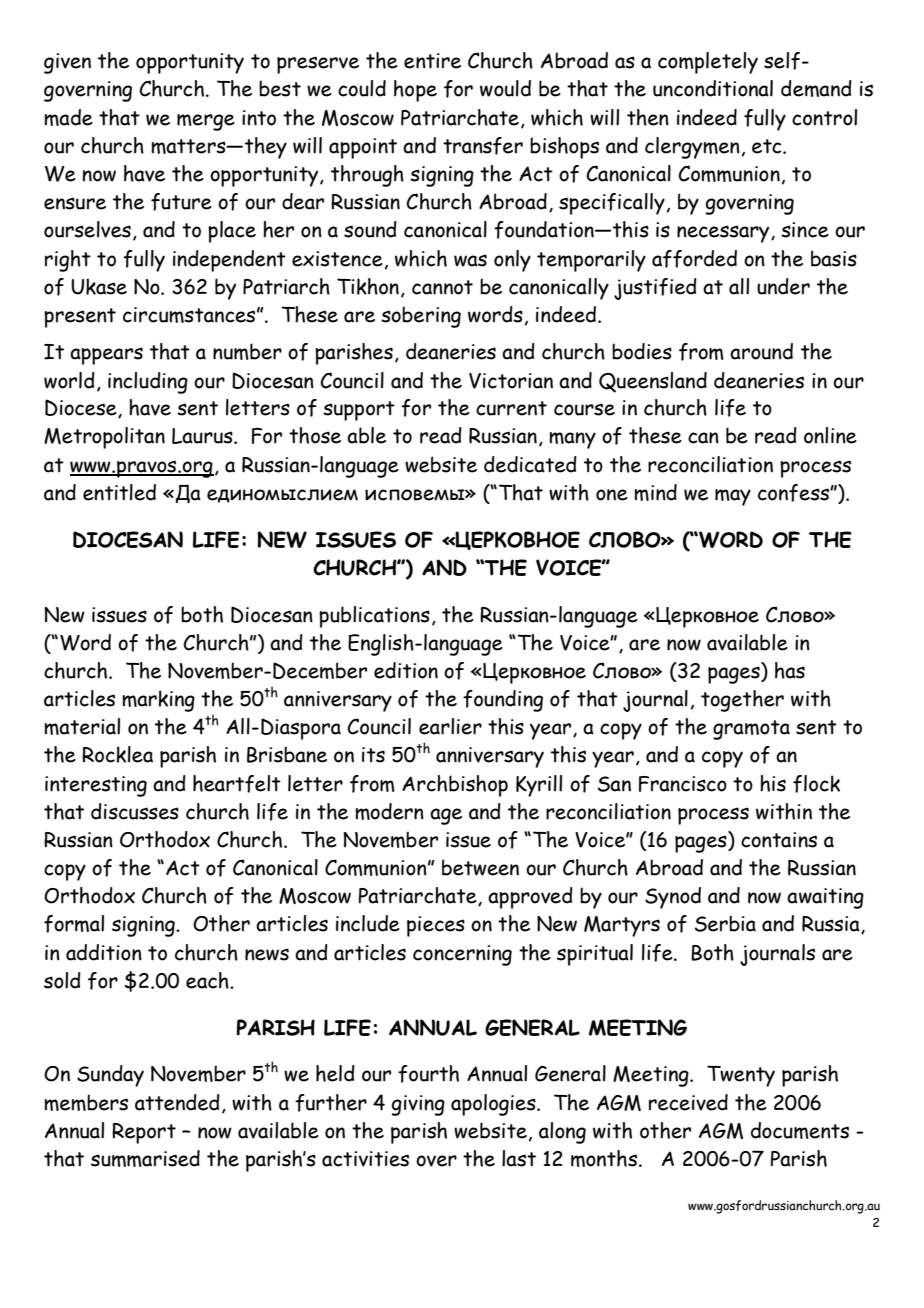 This screenshot has height=1308, width=924. Describe the element at coordinates (511, 408) in the screenshot. I see `current` at that location.
